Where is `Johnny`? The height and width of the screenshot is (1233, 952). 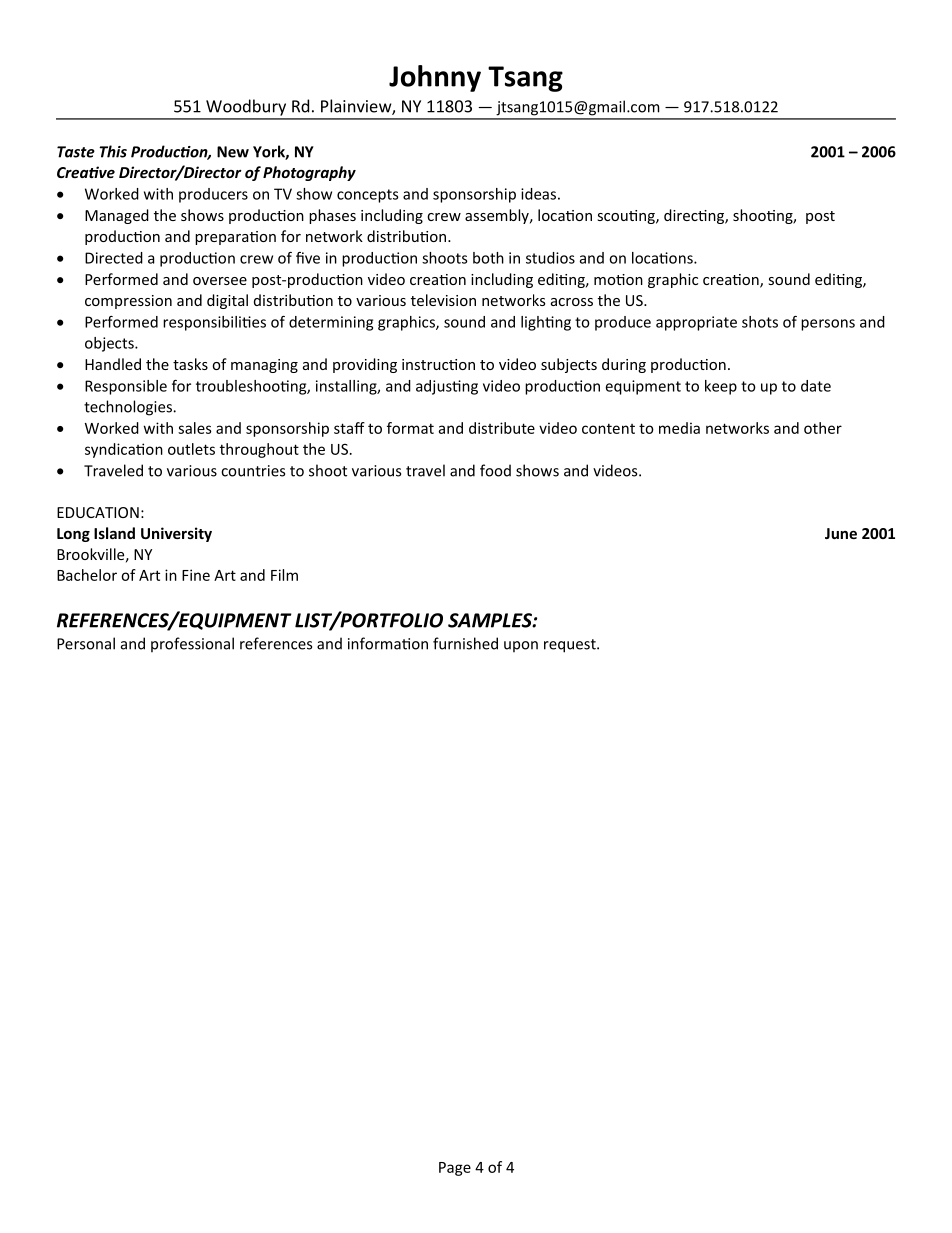 Johnny is located at coordinates (435, 78).
